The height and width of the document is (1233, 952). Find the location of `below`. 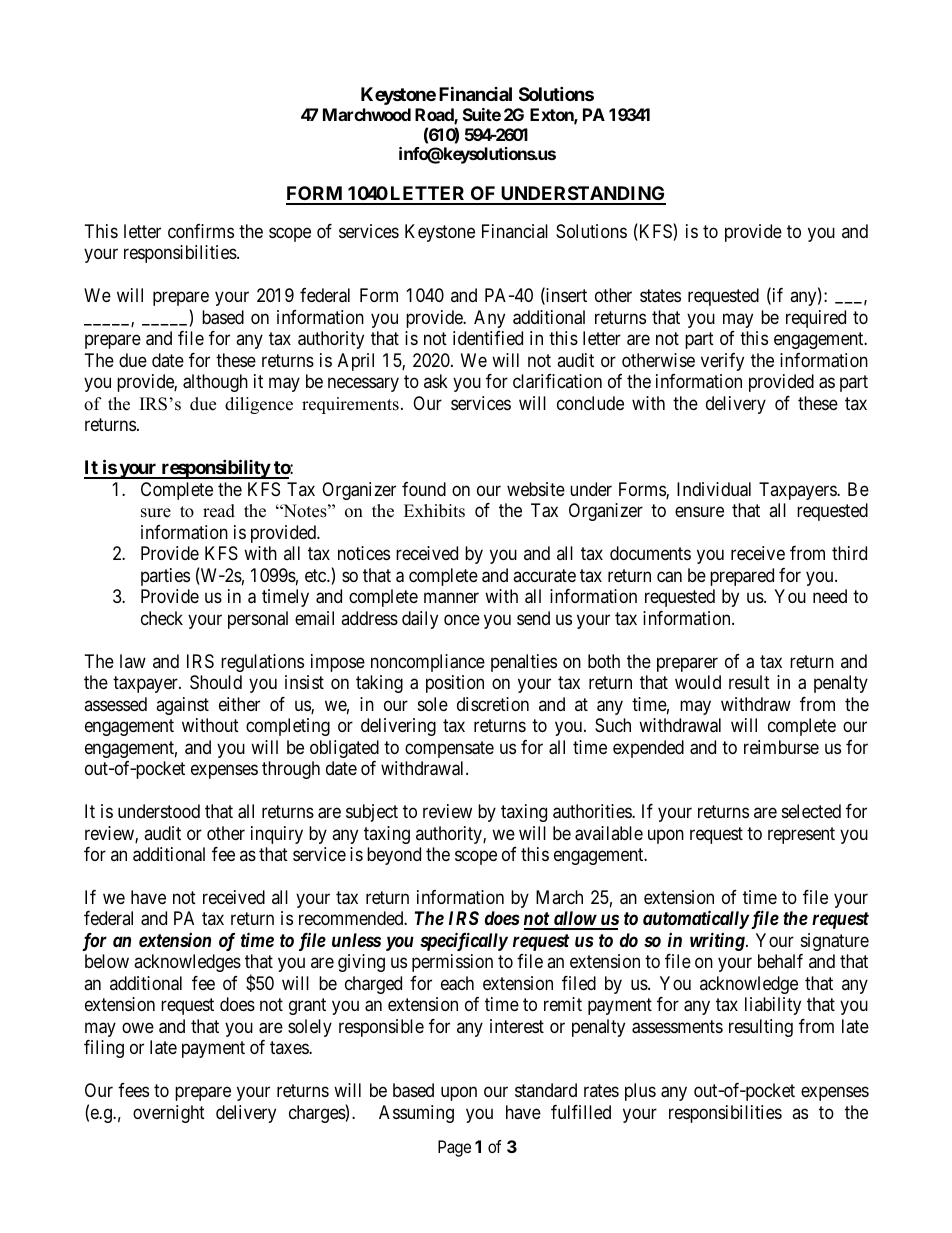

below is located at coordinates (107, 961).
